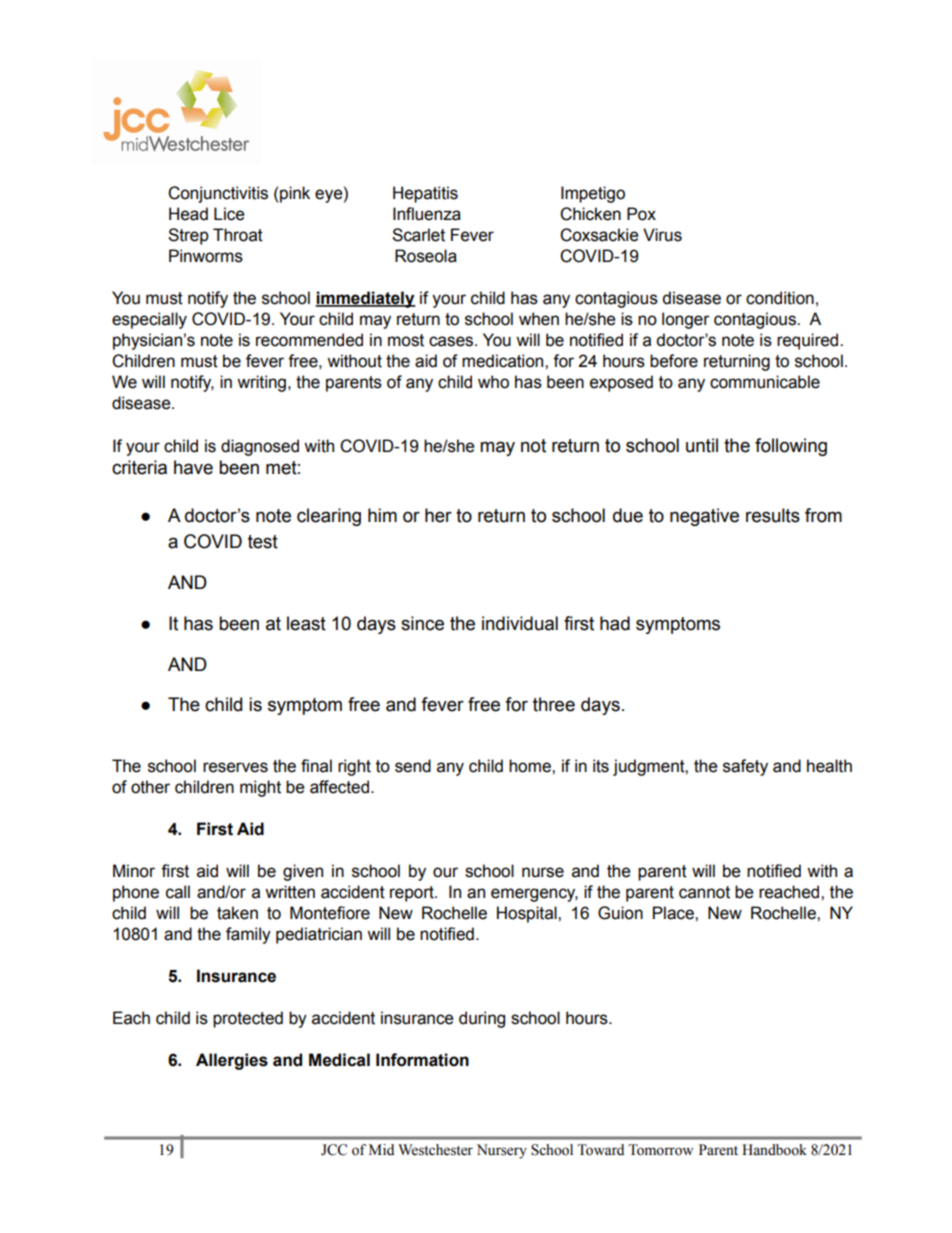 The height and width of the screenshot is (1233, 952). Describe the element at coordinates (193, 467) in the screenshot. I see `have` at that location.
